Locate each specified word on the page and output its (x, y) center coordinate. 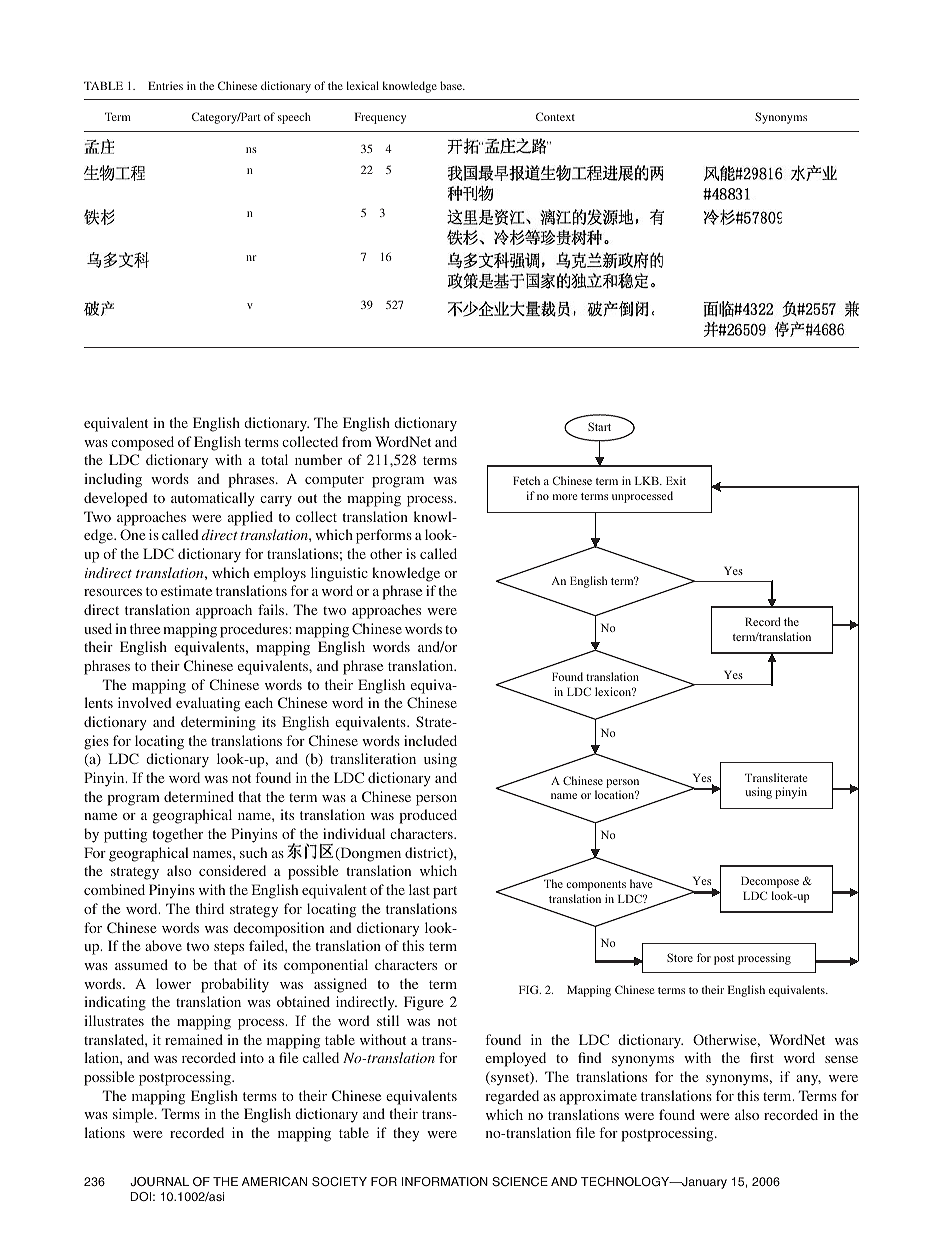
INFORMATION (445, 1181)
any (808, 1080)
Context (555, 116)
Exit (676, 480)
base (452, 85)
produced (428, 816)
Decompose (770, 882)
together (178, 835)
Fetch (526, 480)
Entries (165, 85)
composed (142, 443)
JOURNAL (159, 1181)
